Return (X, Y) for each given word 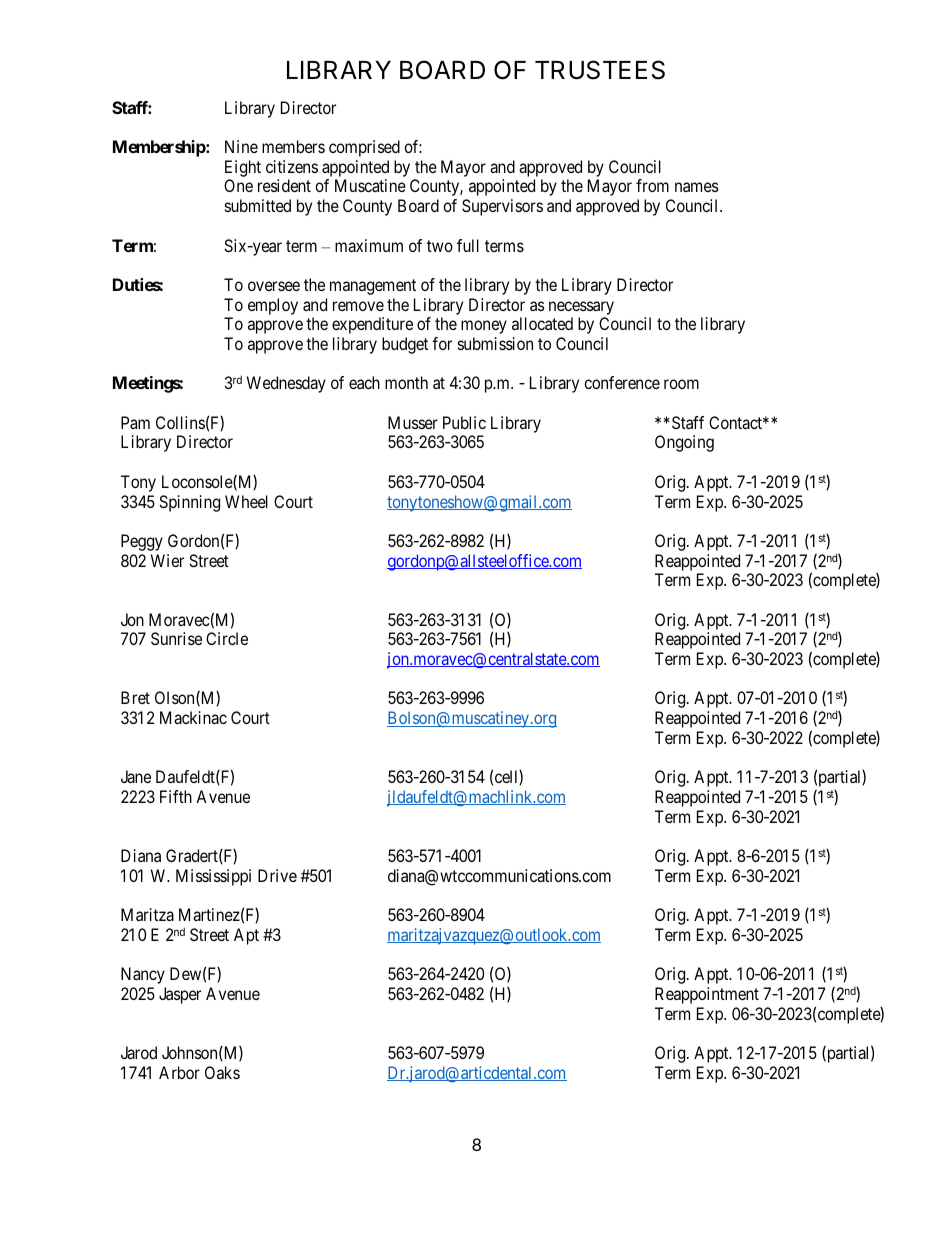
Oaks (222, 1072)
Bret (135, 697)
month (406, 382)
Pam (135, 422)
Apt (246, 936)
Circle (227, 638)
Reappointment (707, 995)
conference (622, 382)
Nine (241, 146)
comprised (364, 148)
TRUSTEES (600, 70)
